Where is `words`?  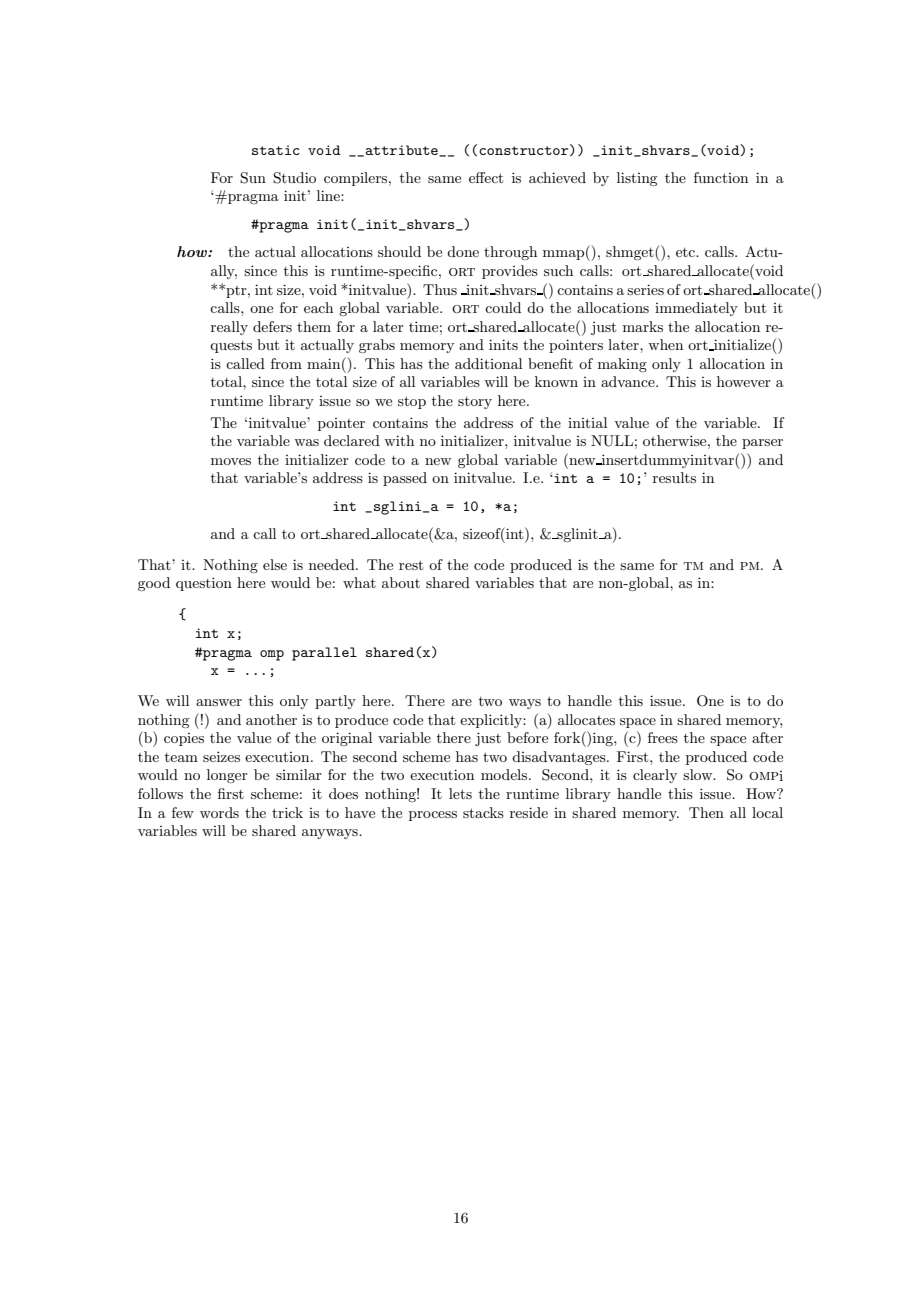 words is located at coordinates (219, 812).
